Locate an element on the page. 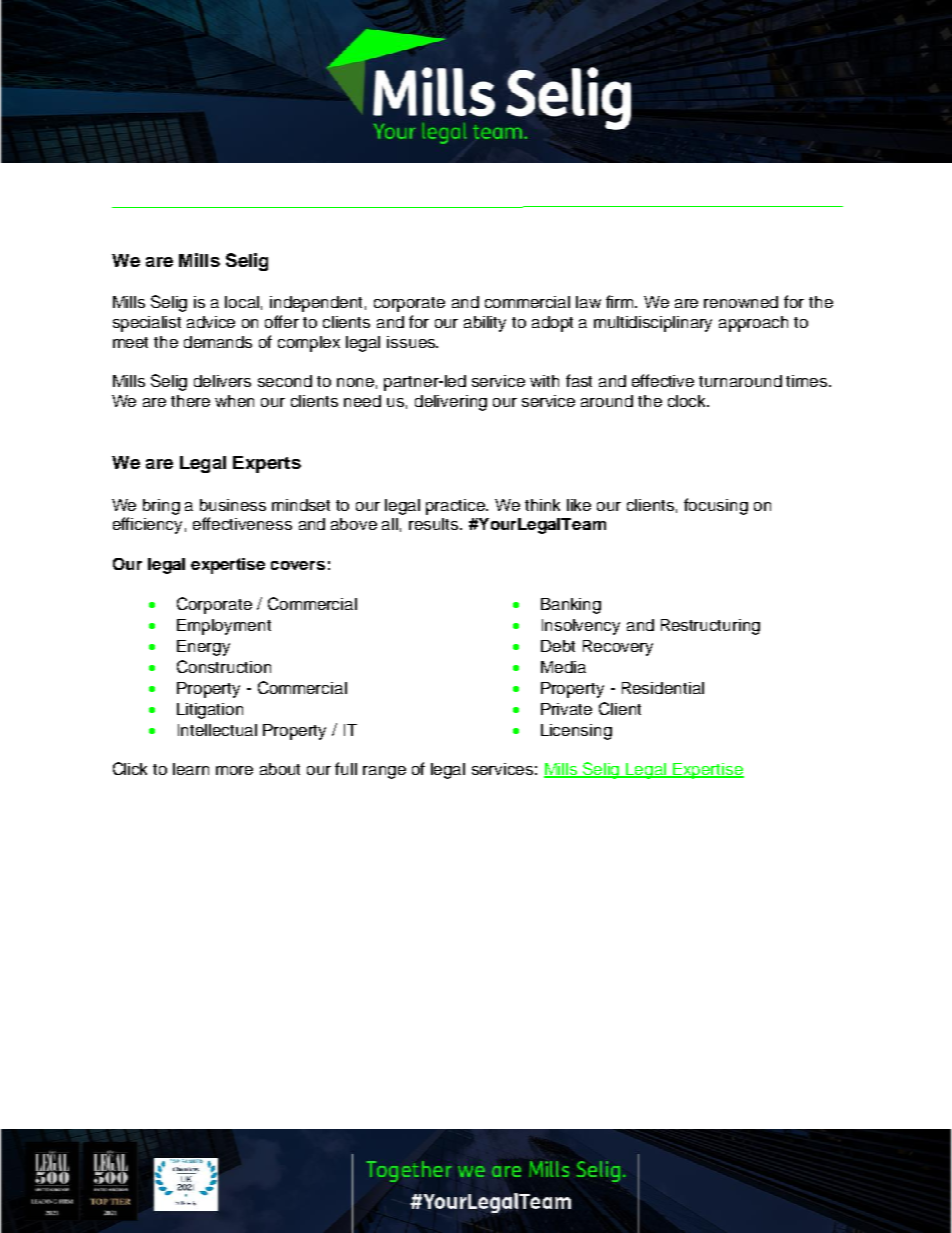 The image size is (952, 1233). Restructuring is located at coordinates (710, 627).
